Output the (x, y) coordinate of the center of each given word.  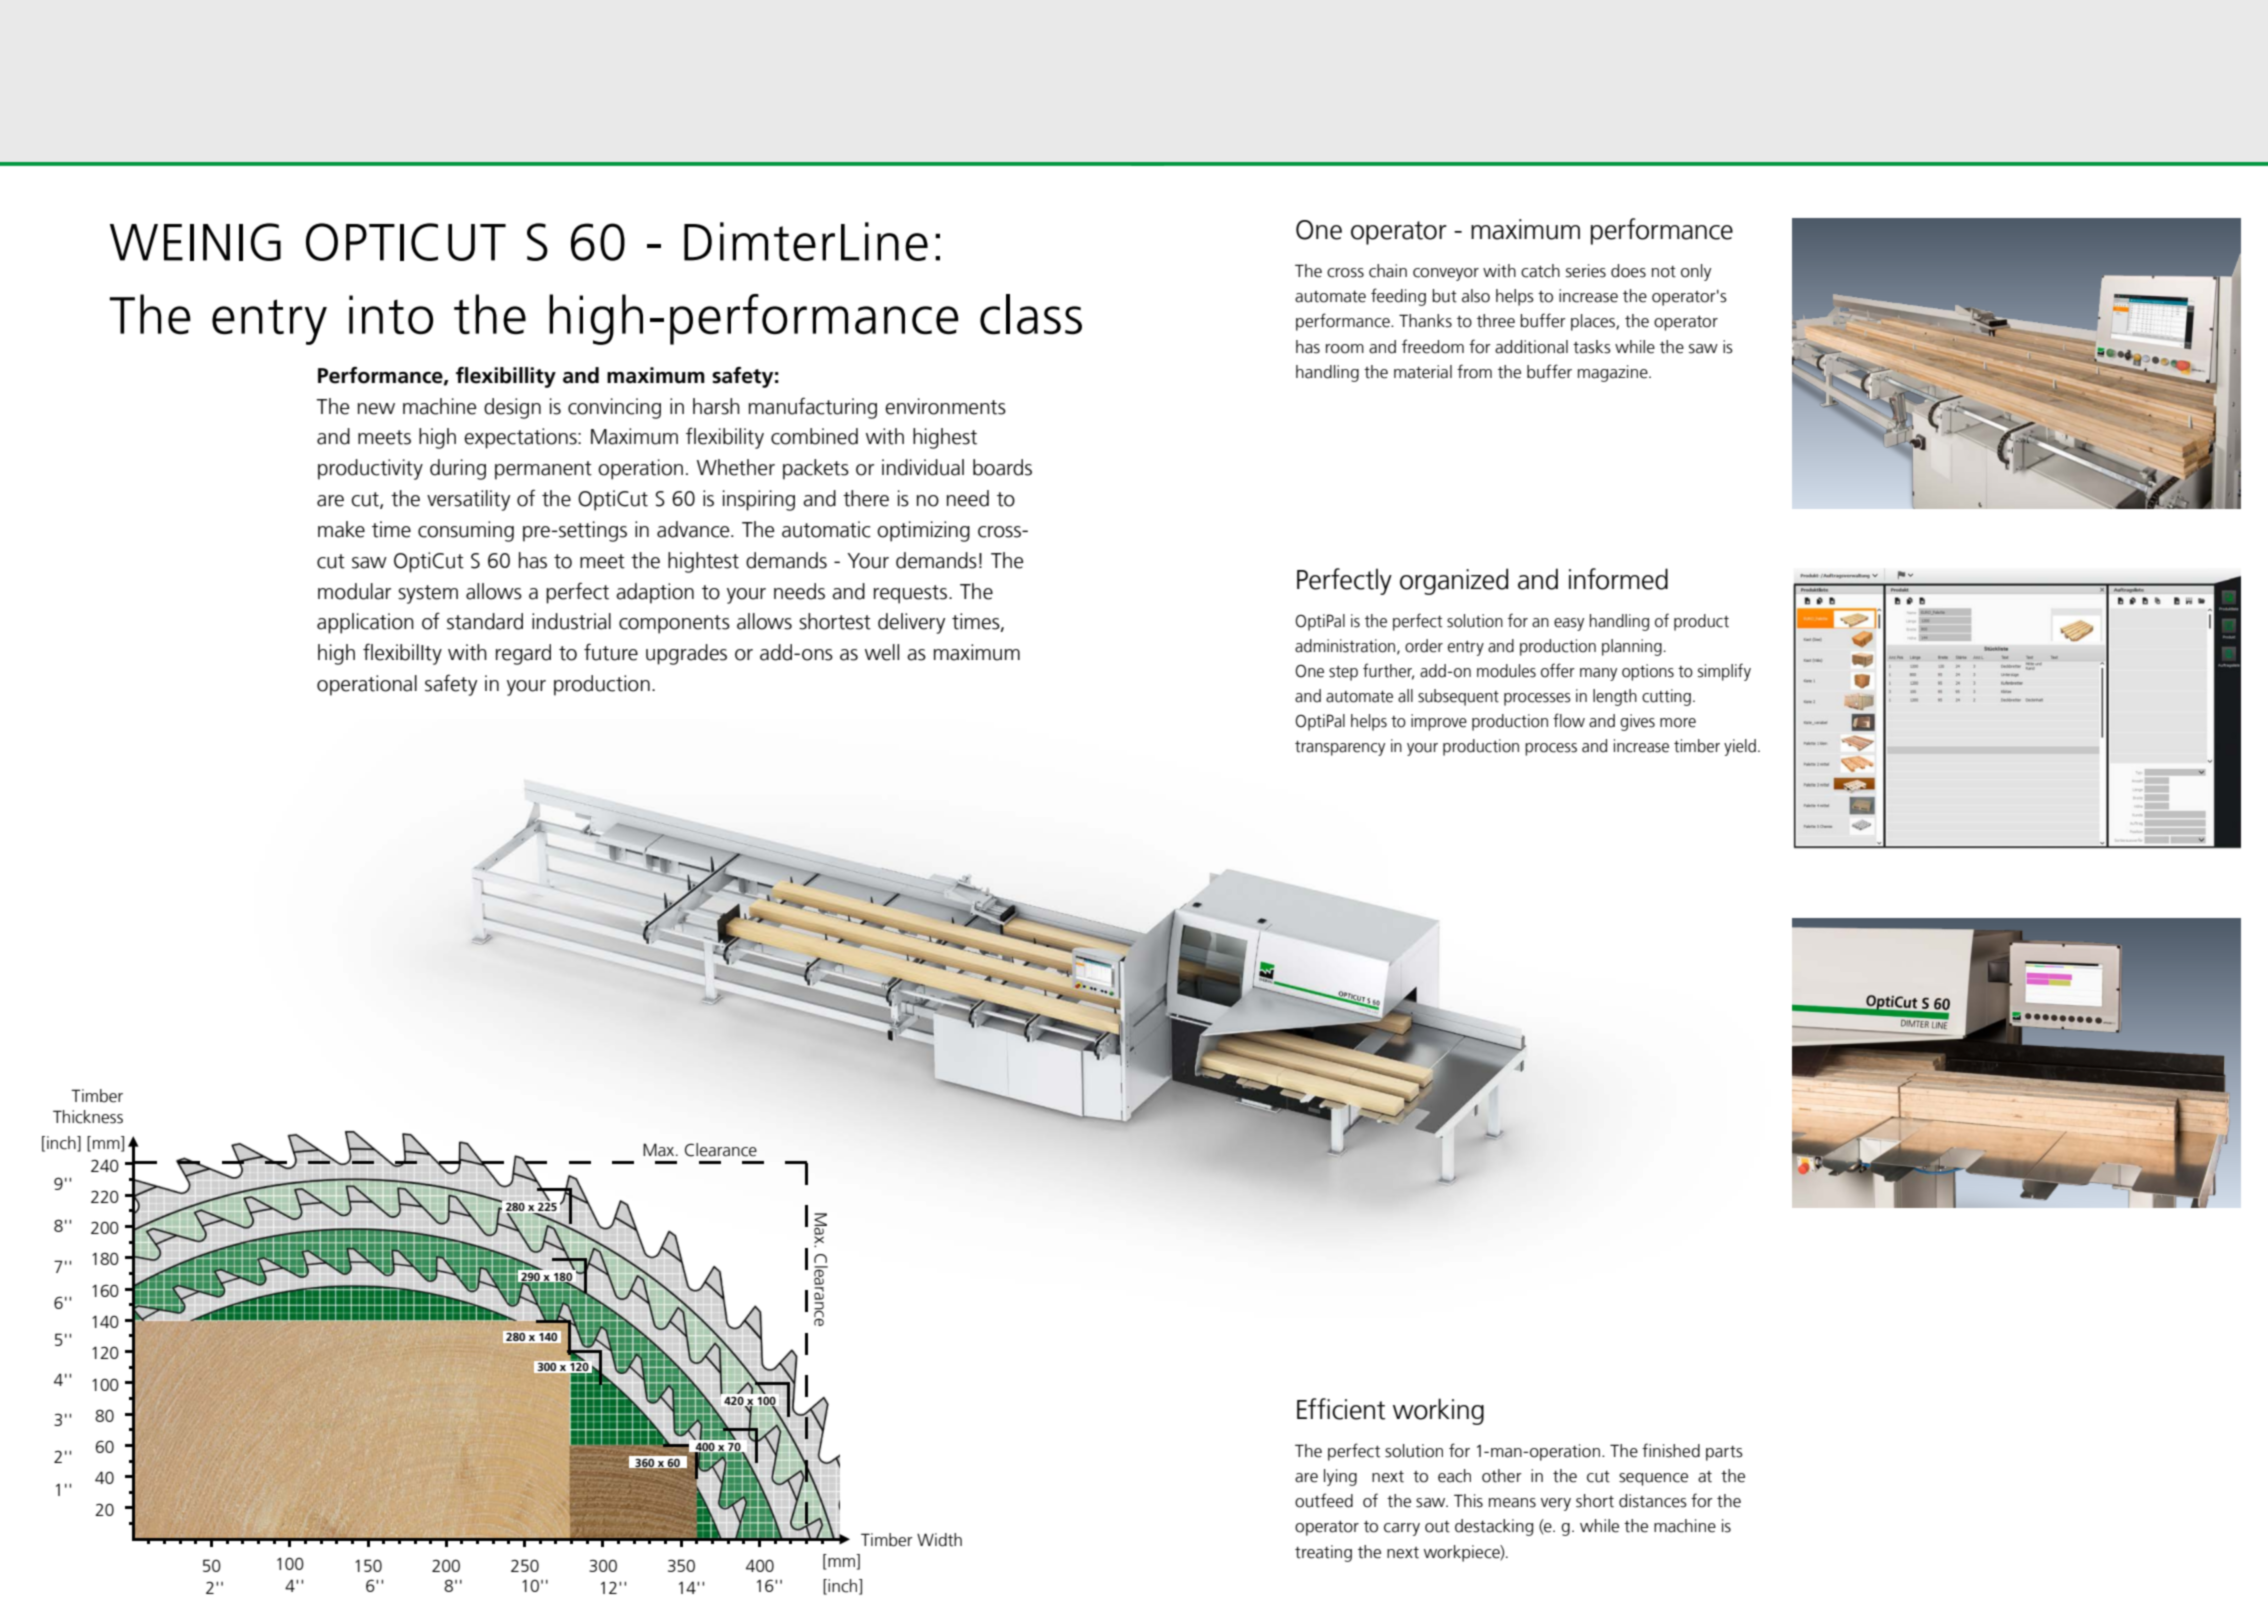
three (1496, 321)
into (391, 315)
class (1031, 314)
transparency (1340, 748)
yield (1740, 747)
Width (939, 1540)
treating (1323, 1553)
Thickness (88, 1117)
